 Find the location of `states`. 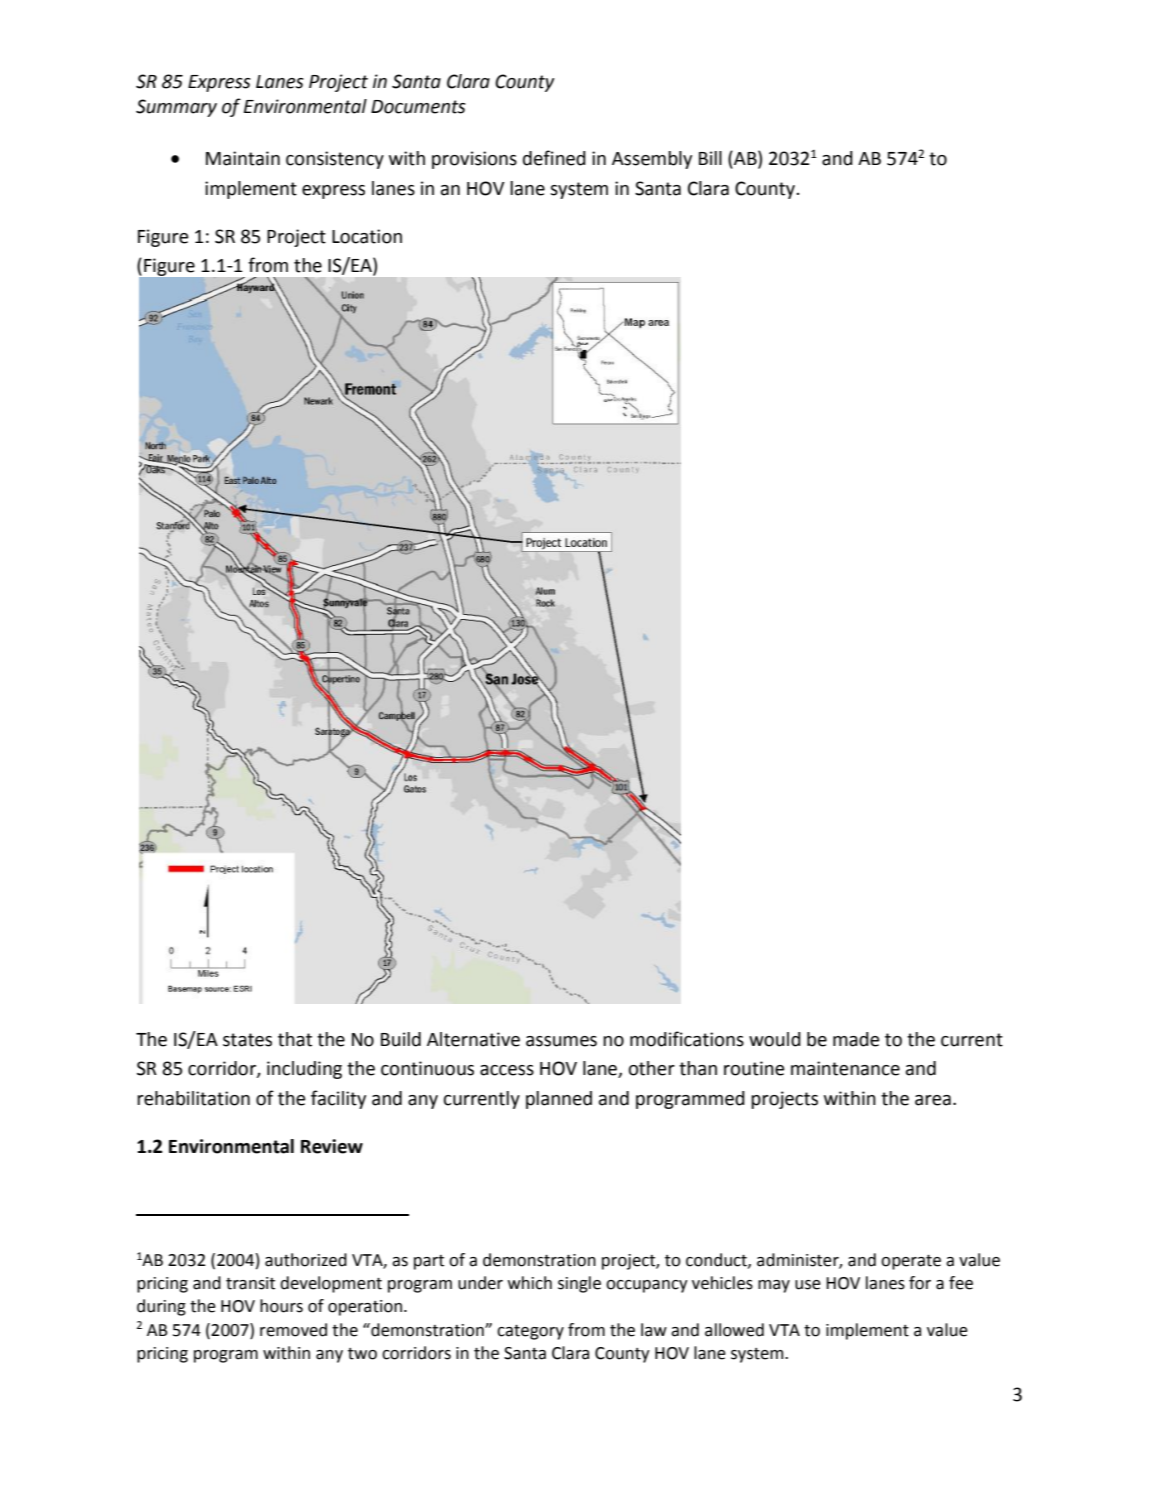

states is located at coordinates (247, 1040).
